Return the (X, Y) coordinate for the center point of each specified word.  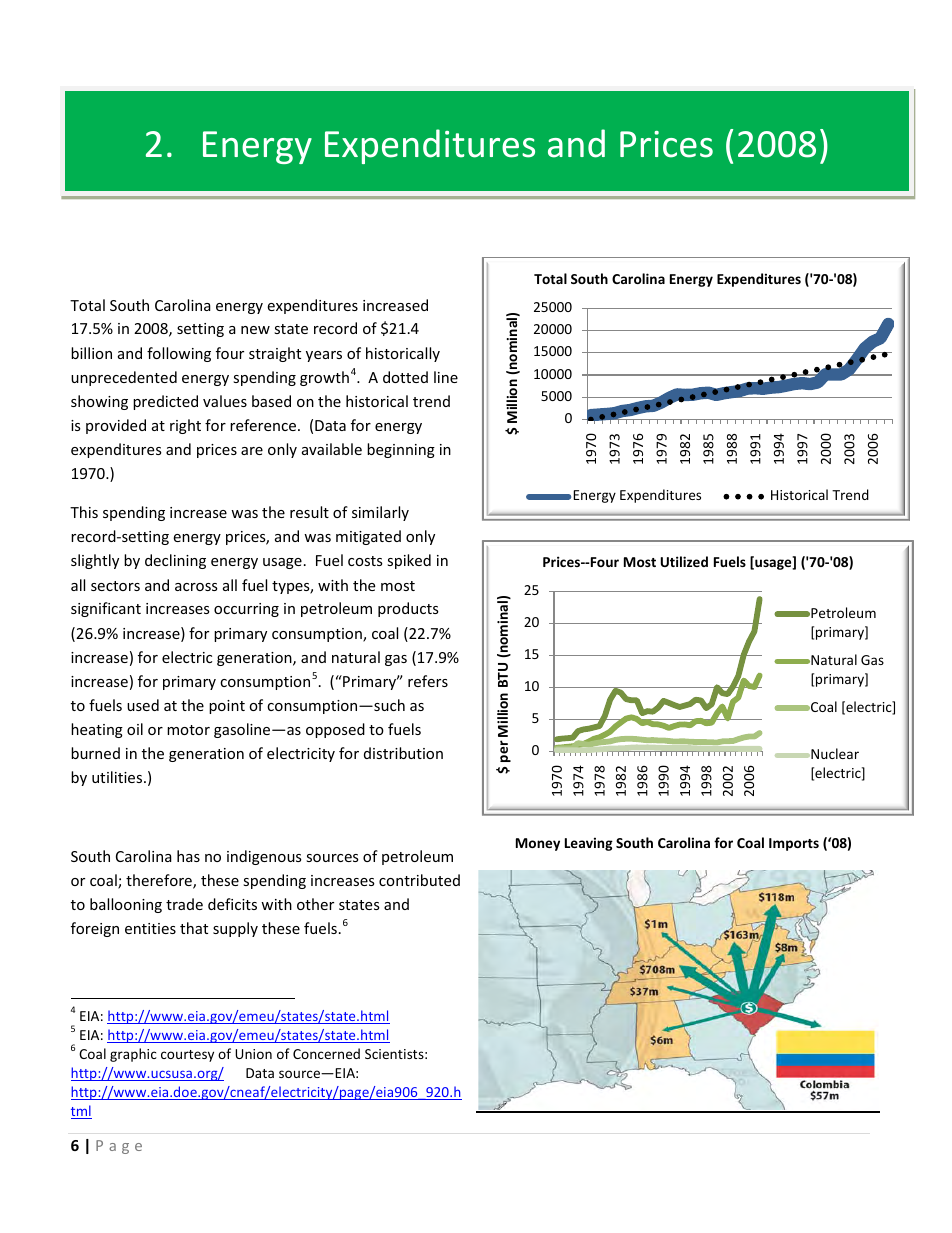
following (179, 354)
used (143, 705)
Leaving (589, 844)
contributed (419, 880)
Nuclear (834, 753)
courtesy (187, 1056)
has (188, 856)
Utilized (684, 561)
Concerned (326, 1053)
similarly (380, 513)
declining (175, 561)
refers (428, 681)
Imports (794, 844)
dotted (405, 377)
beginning (401, 450)
